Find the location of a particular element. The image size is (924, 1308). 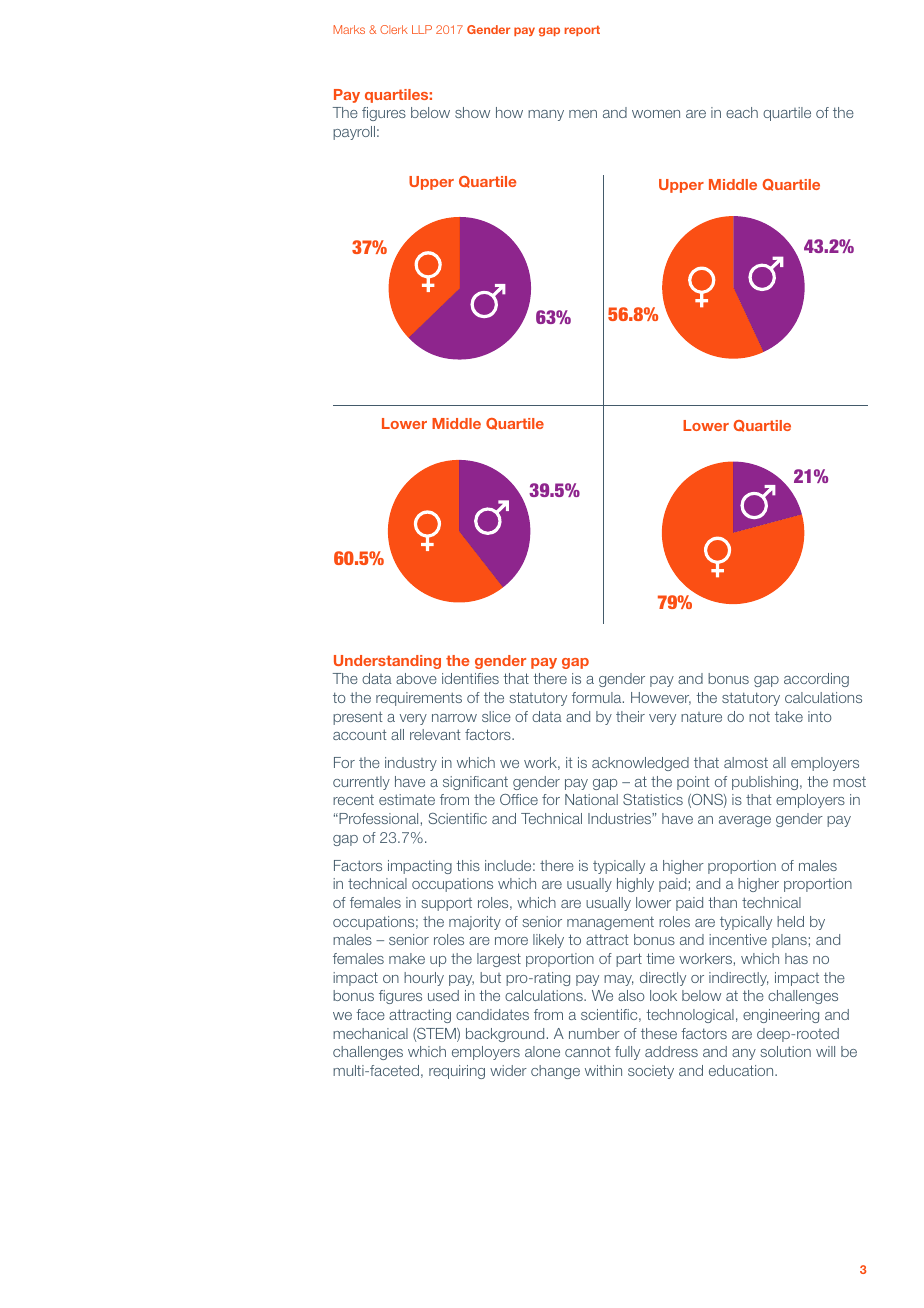

report is located at coordinates (582, 31).
